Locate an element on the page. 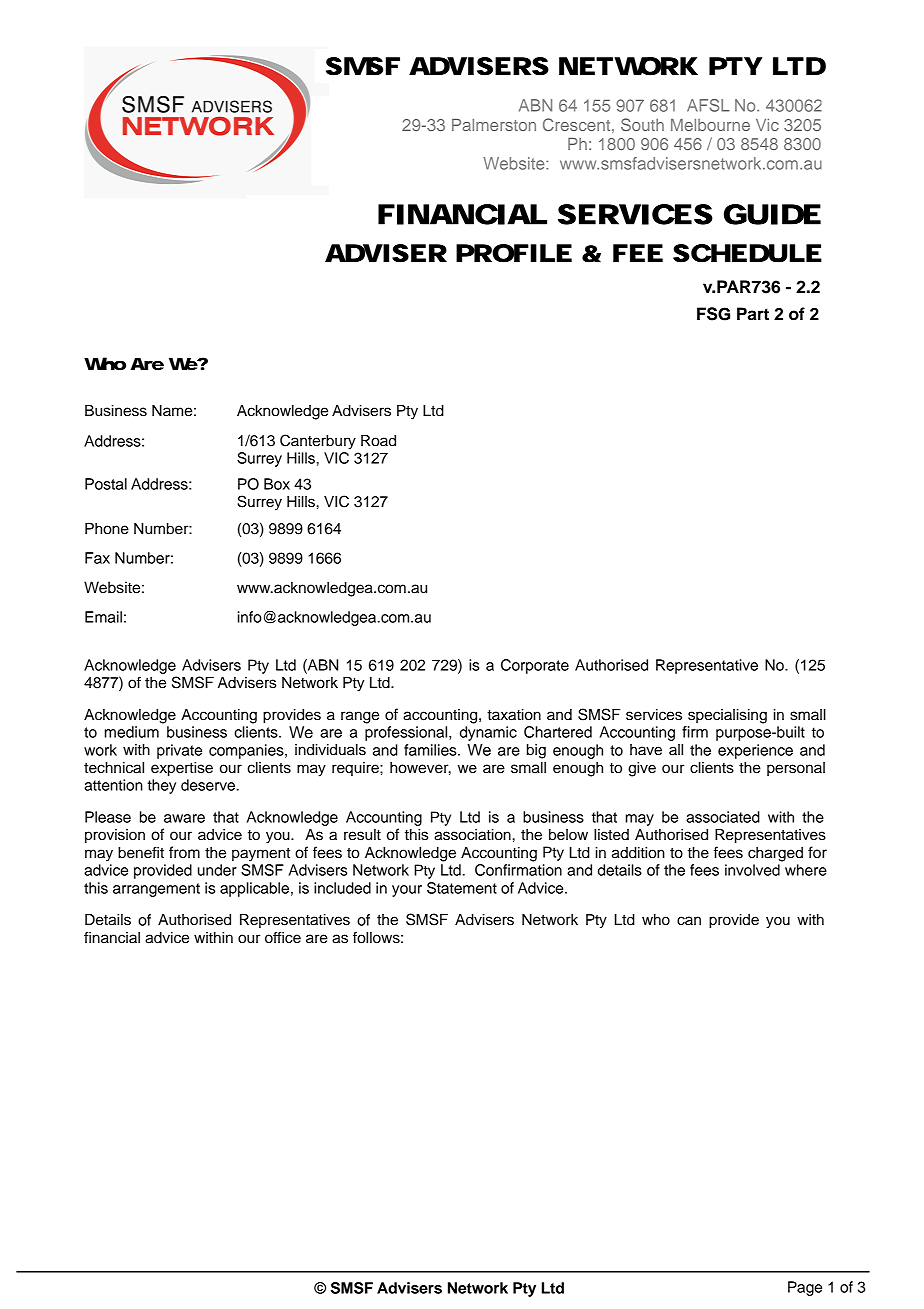 This document has height=1309, width=924. Road is located at coordinates (378, 441).
